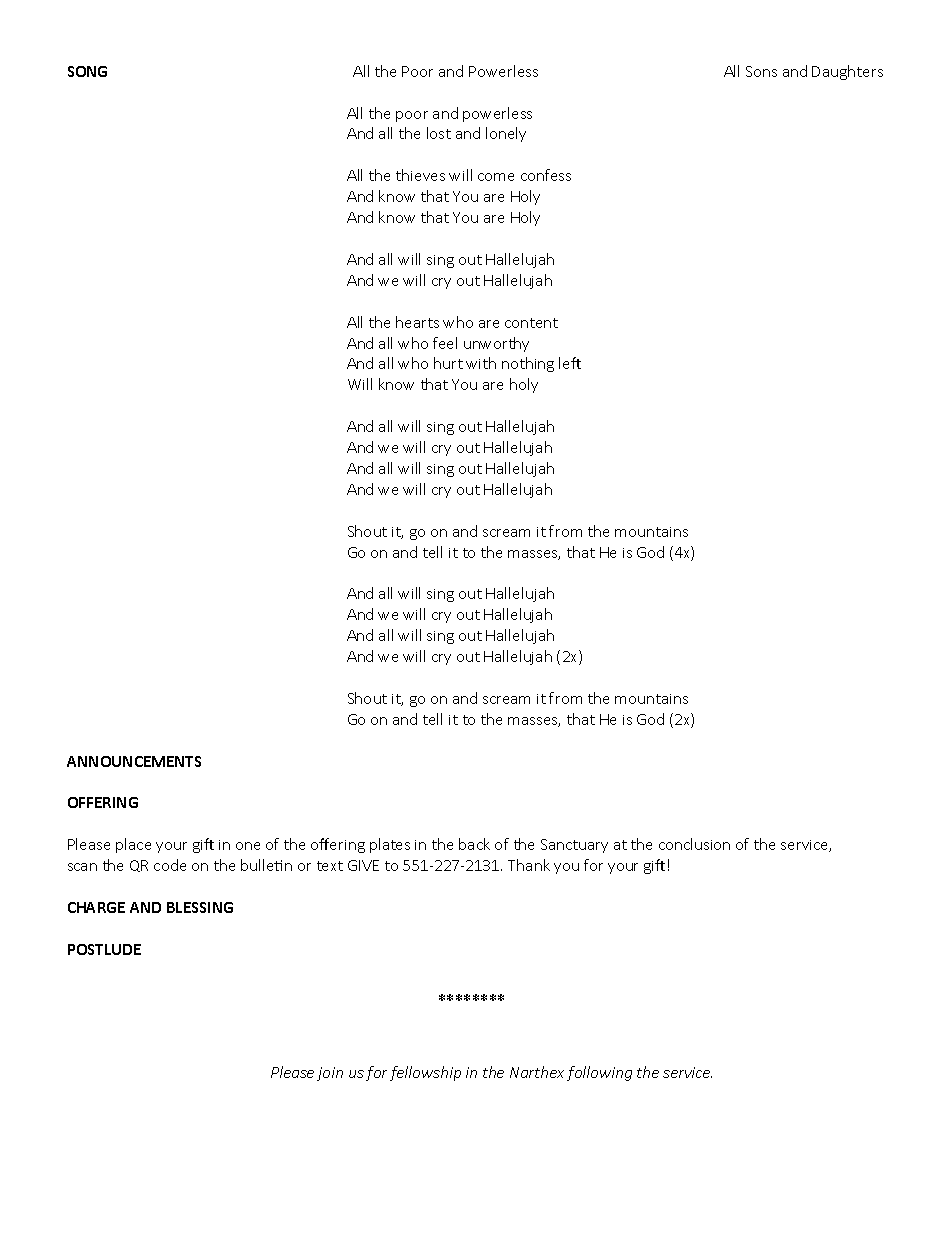 The image size is (952, 1233). Describe the element at coordinates (474, 844) in the screenshot. I see `back` at that location.
